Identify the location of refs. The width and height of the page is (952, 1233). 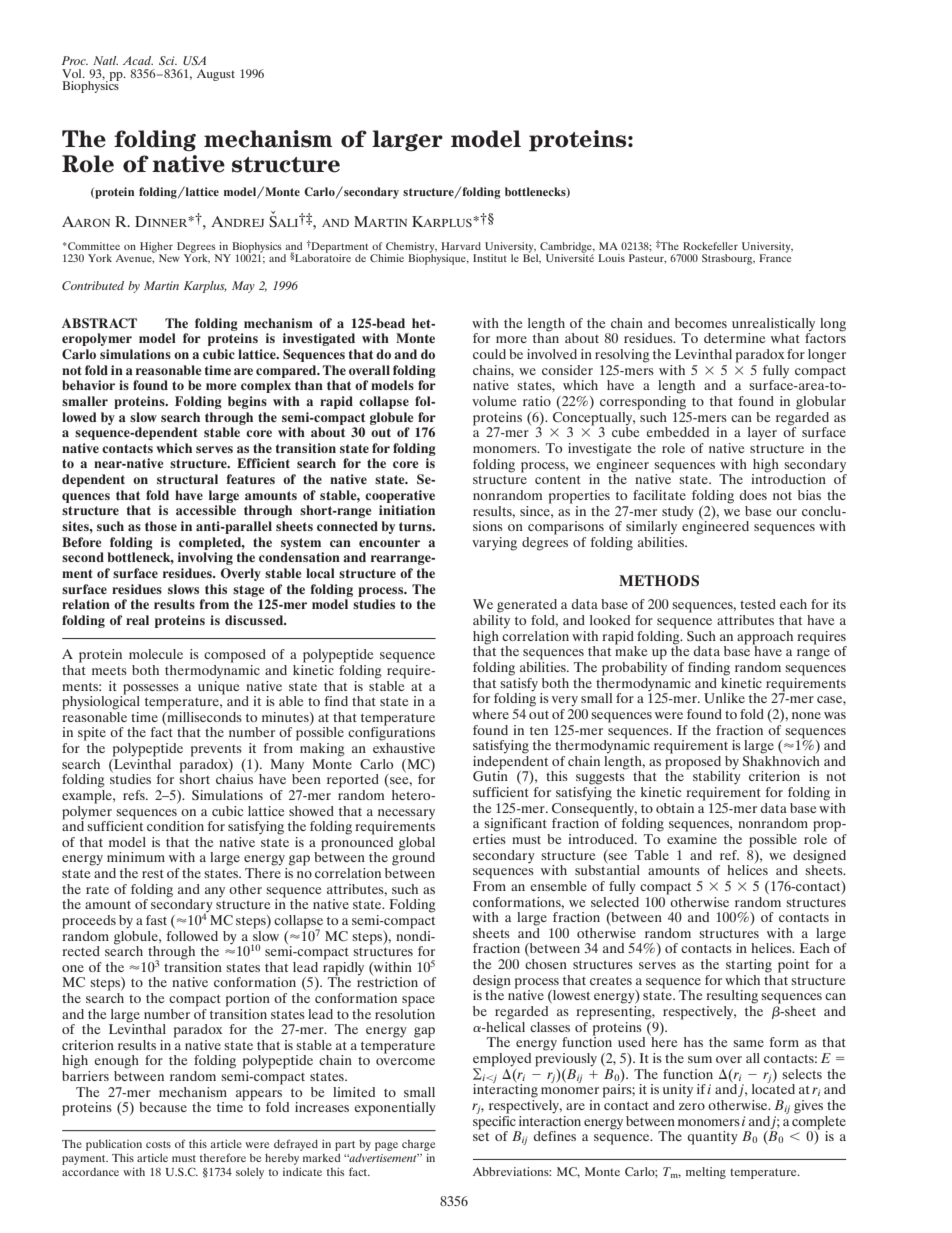
(135, 795).
